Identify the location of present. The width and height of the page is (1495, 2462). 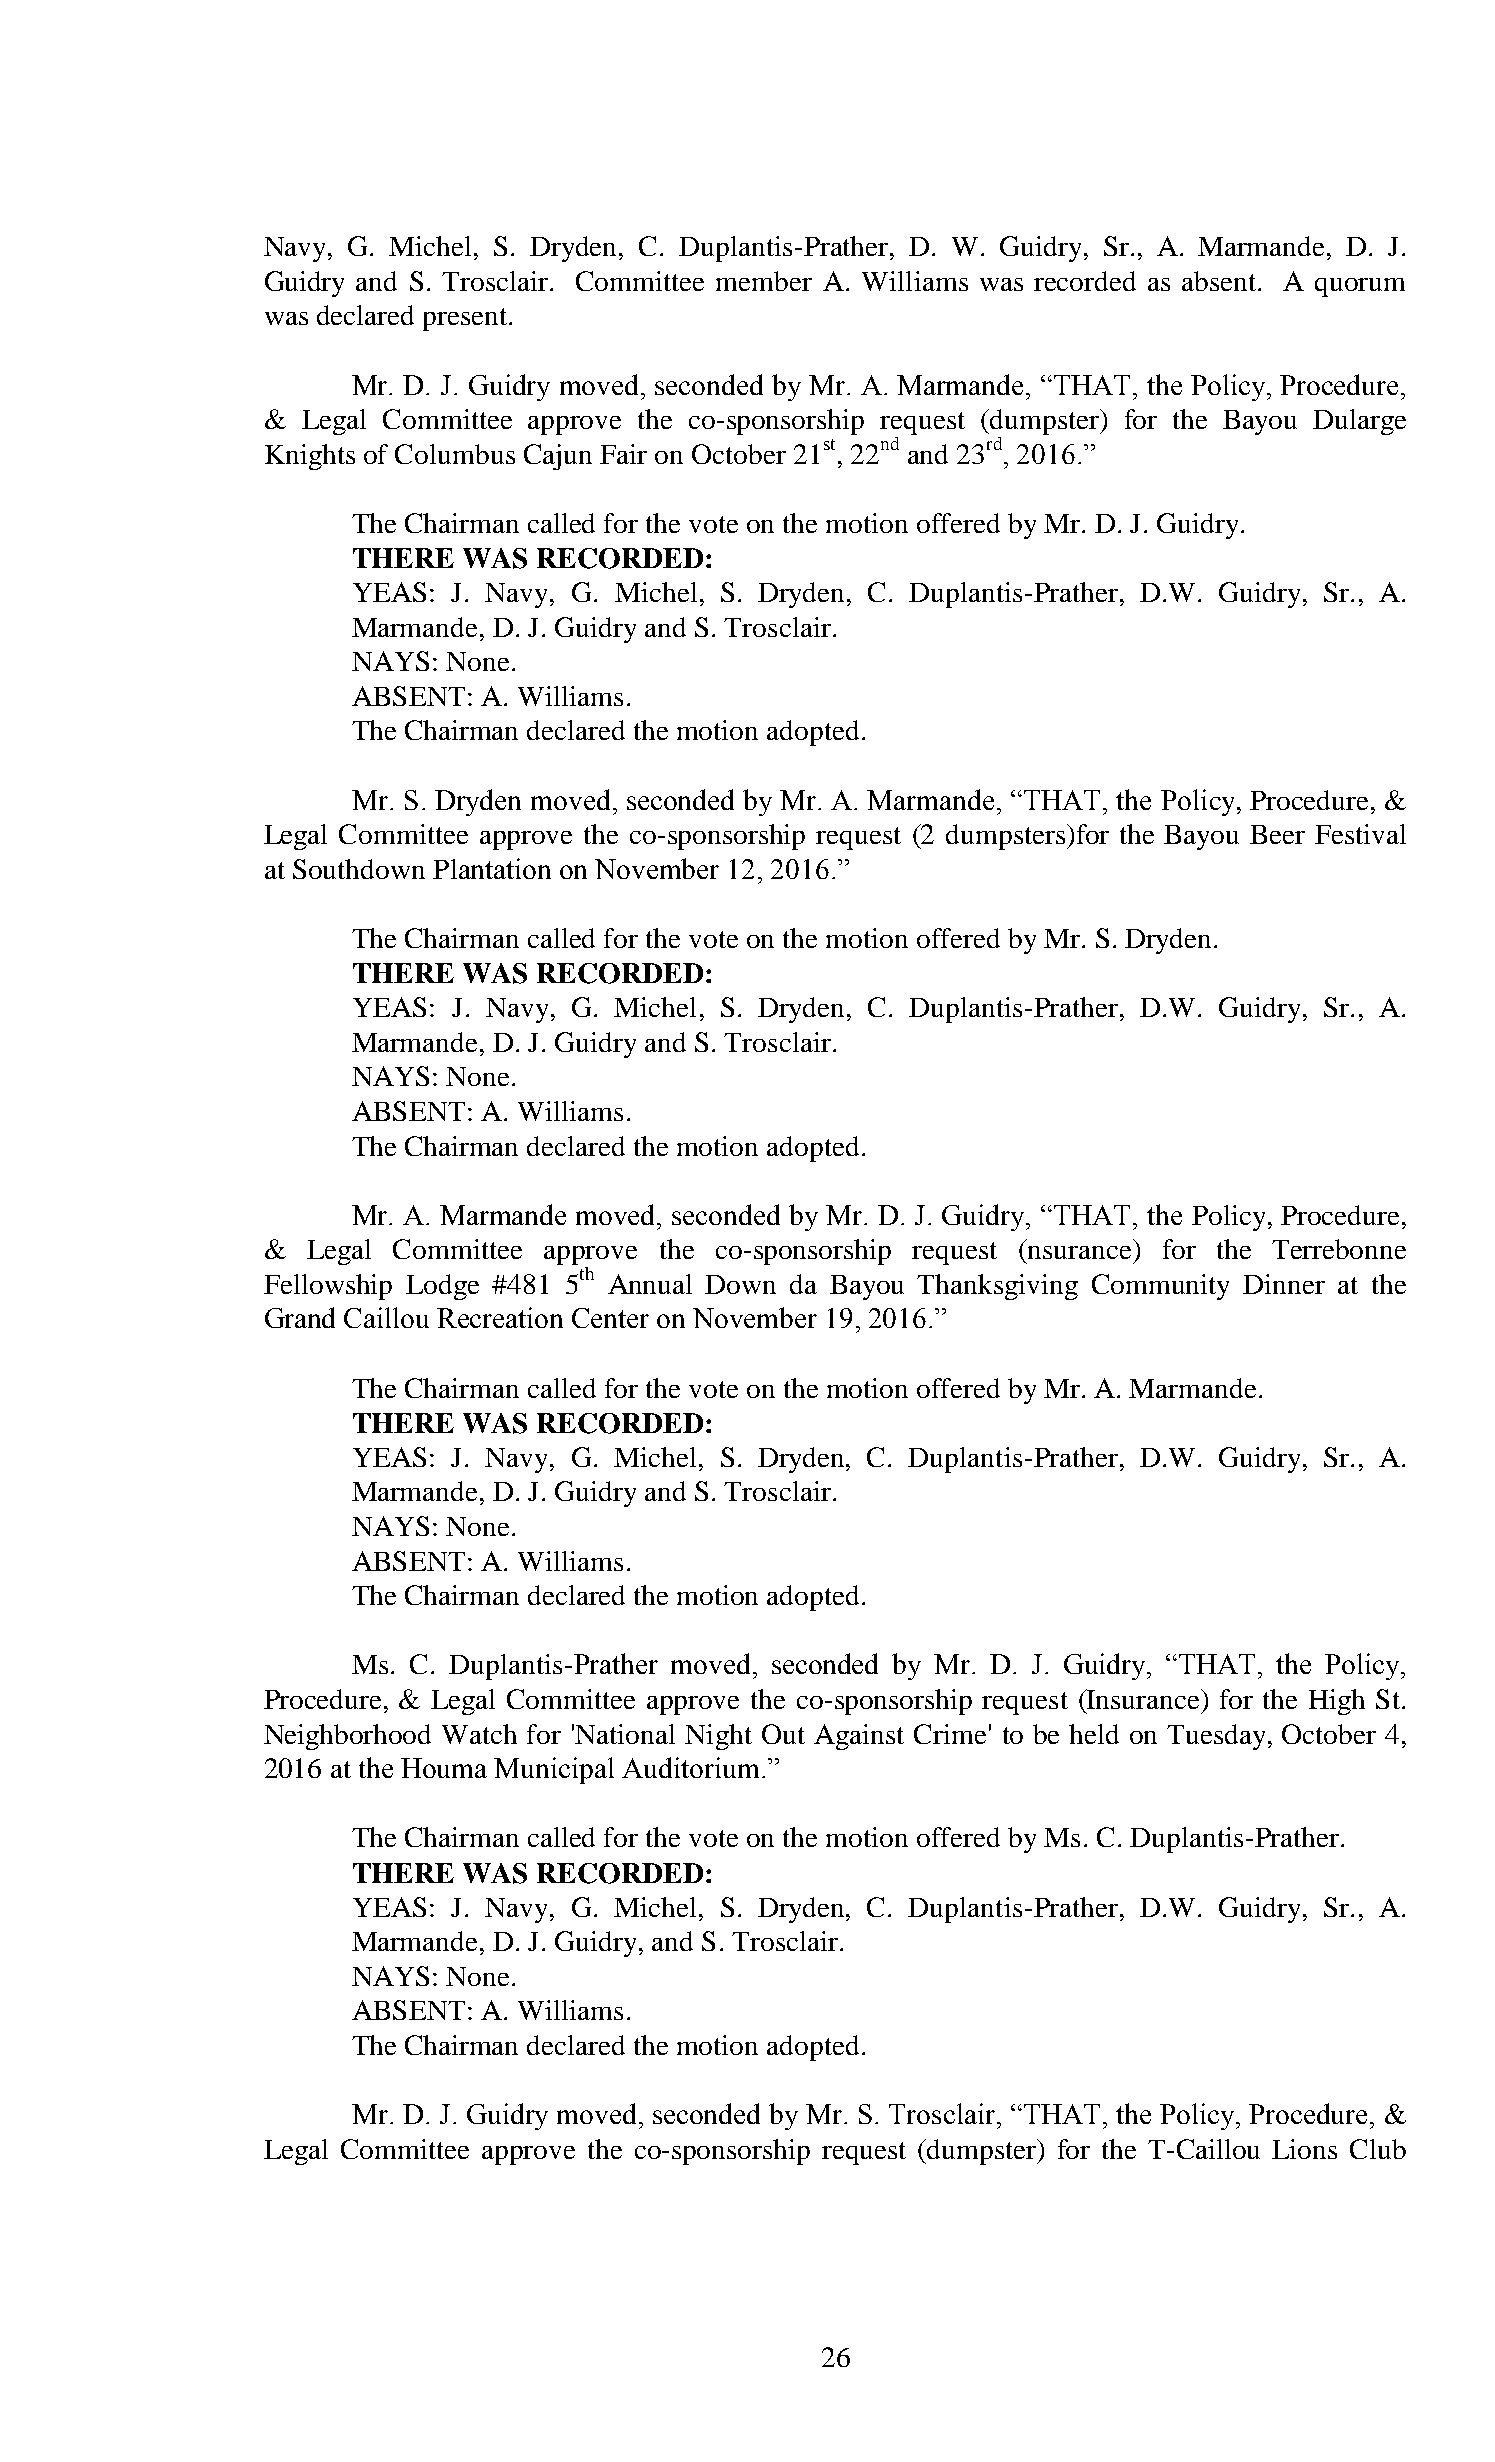
(466, 319).
